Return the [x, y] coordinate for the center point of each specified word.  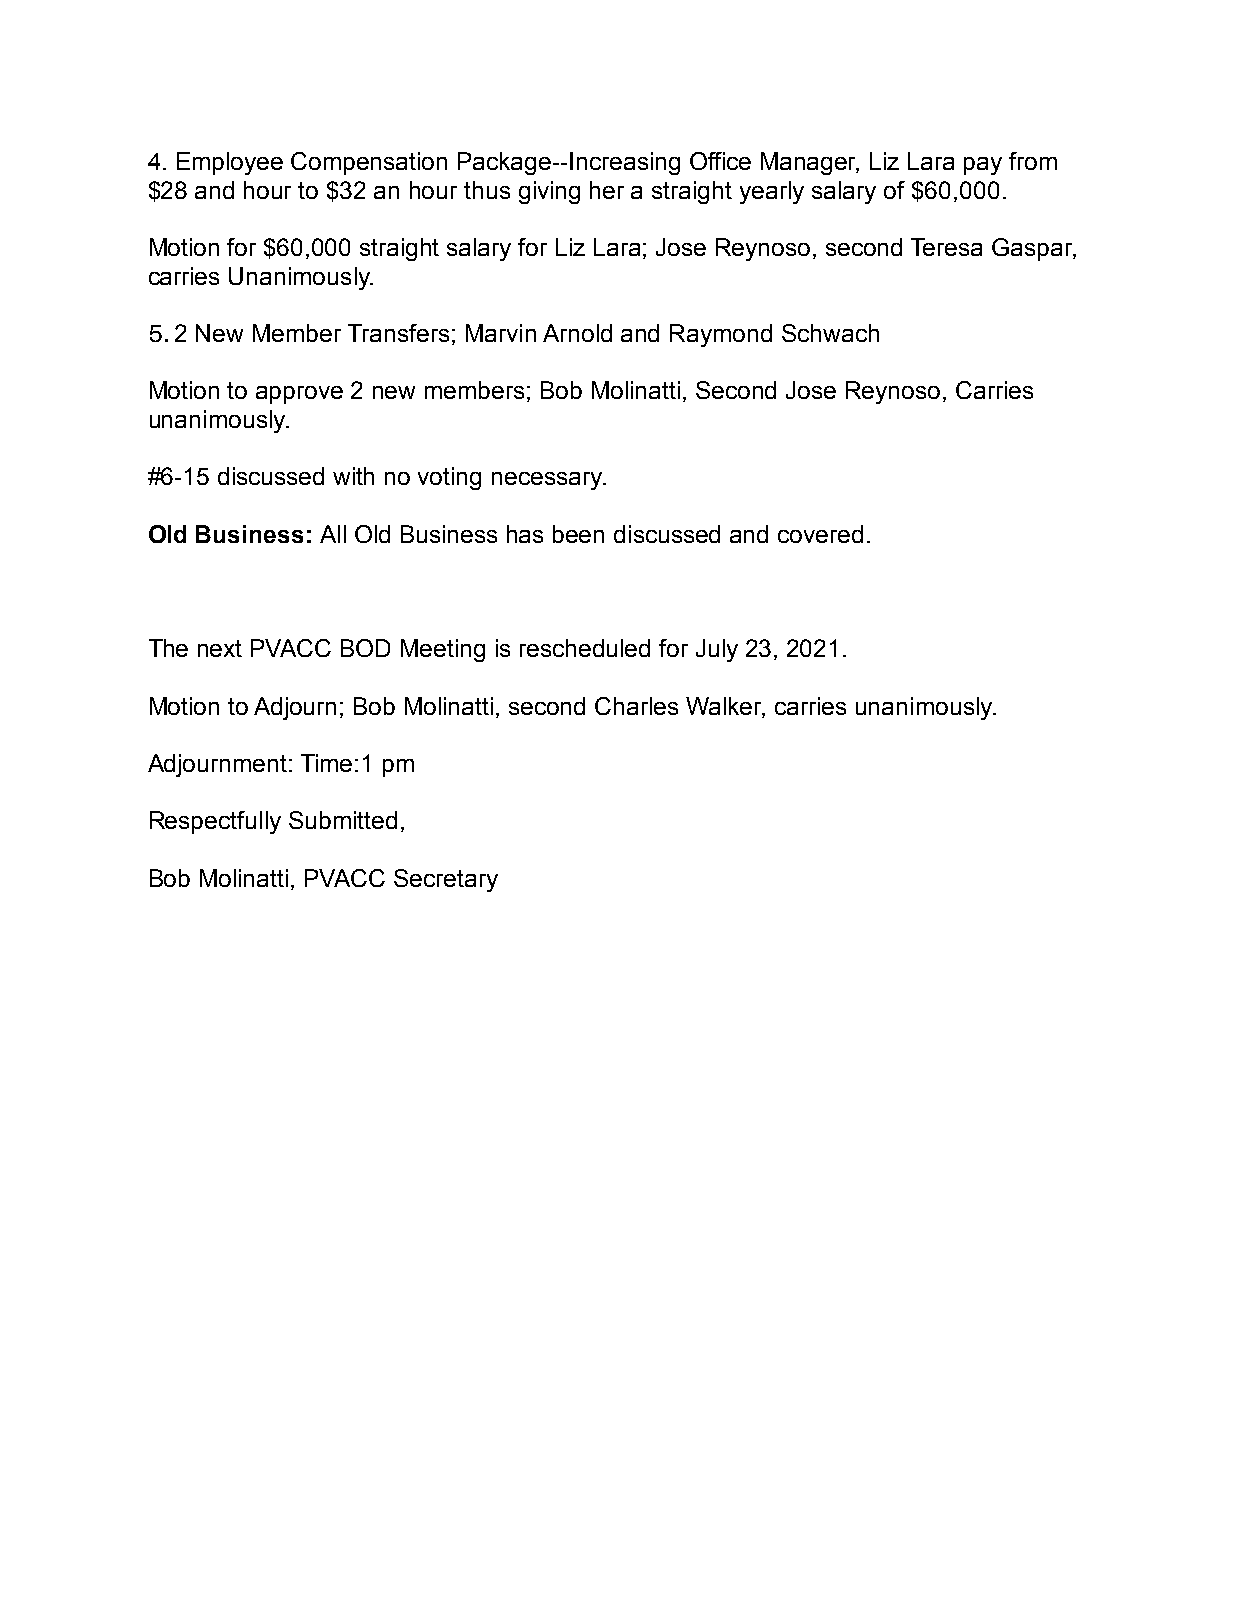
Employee [230, 163]
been [578, 534]
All [333, 534]
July [717, 650]
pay [983, 166]
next [220, 648]
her [607, 190]
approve [299, 395]
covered [820, 534]
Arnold [577, 333]
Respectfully [215, 822]
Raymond [721, 335]
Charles [636, 706]
